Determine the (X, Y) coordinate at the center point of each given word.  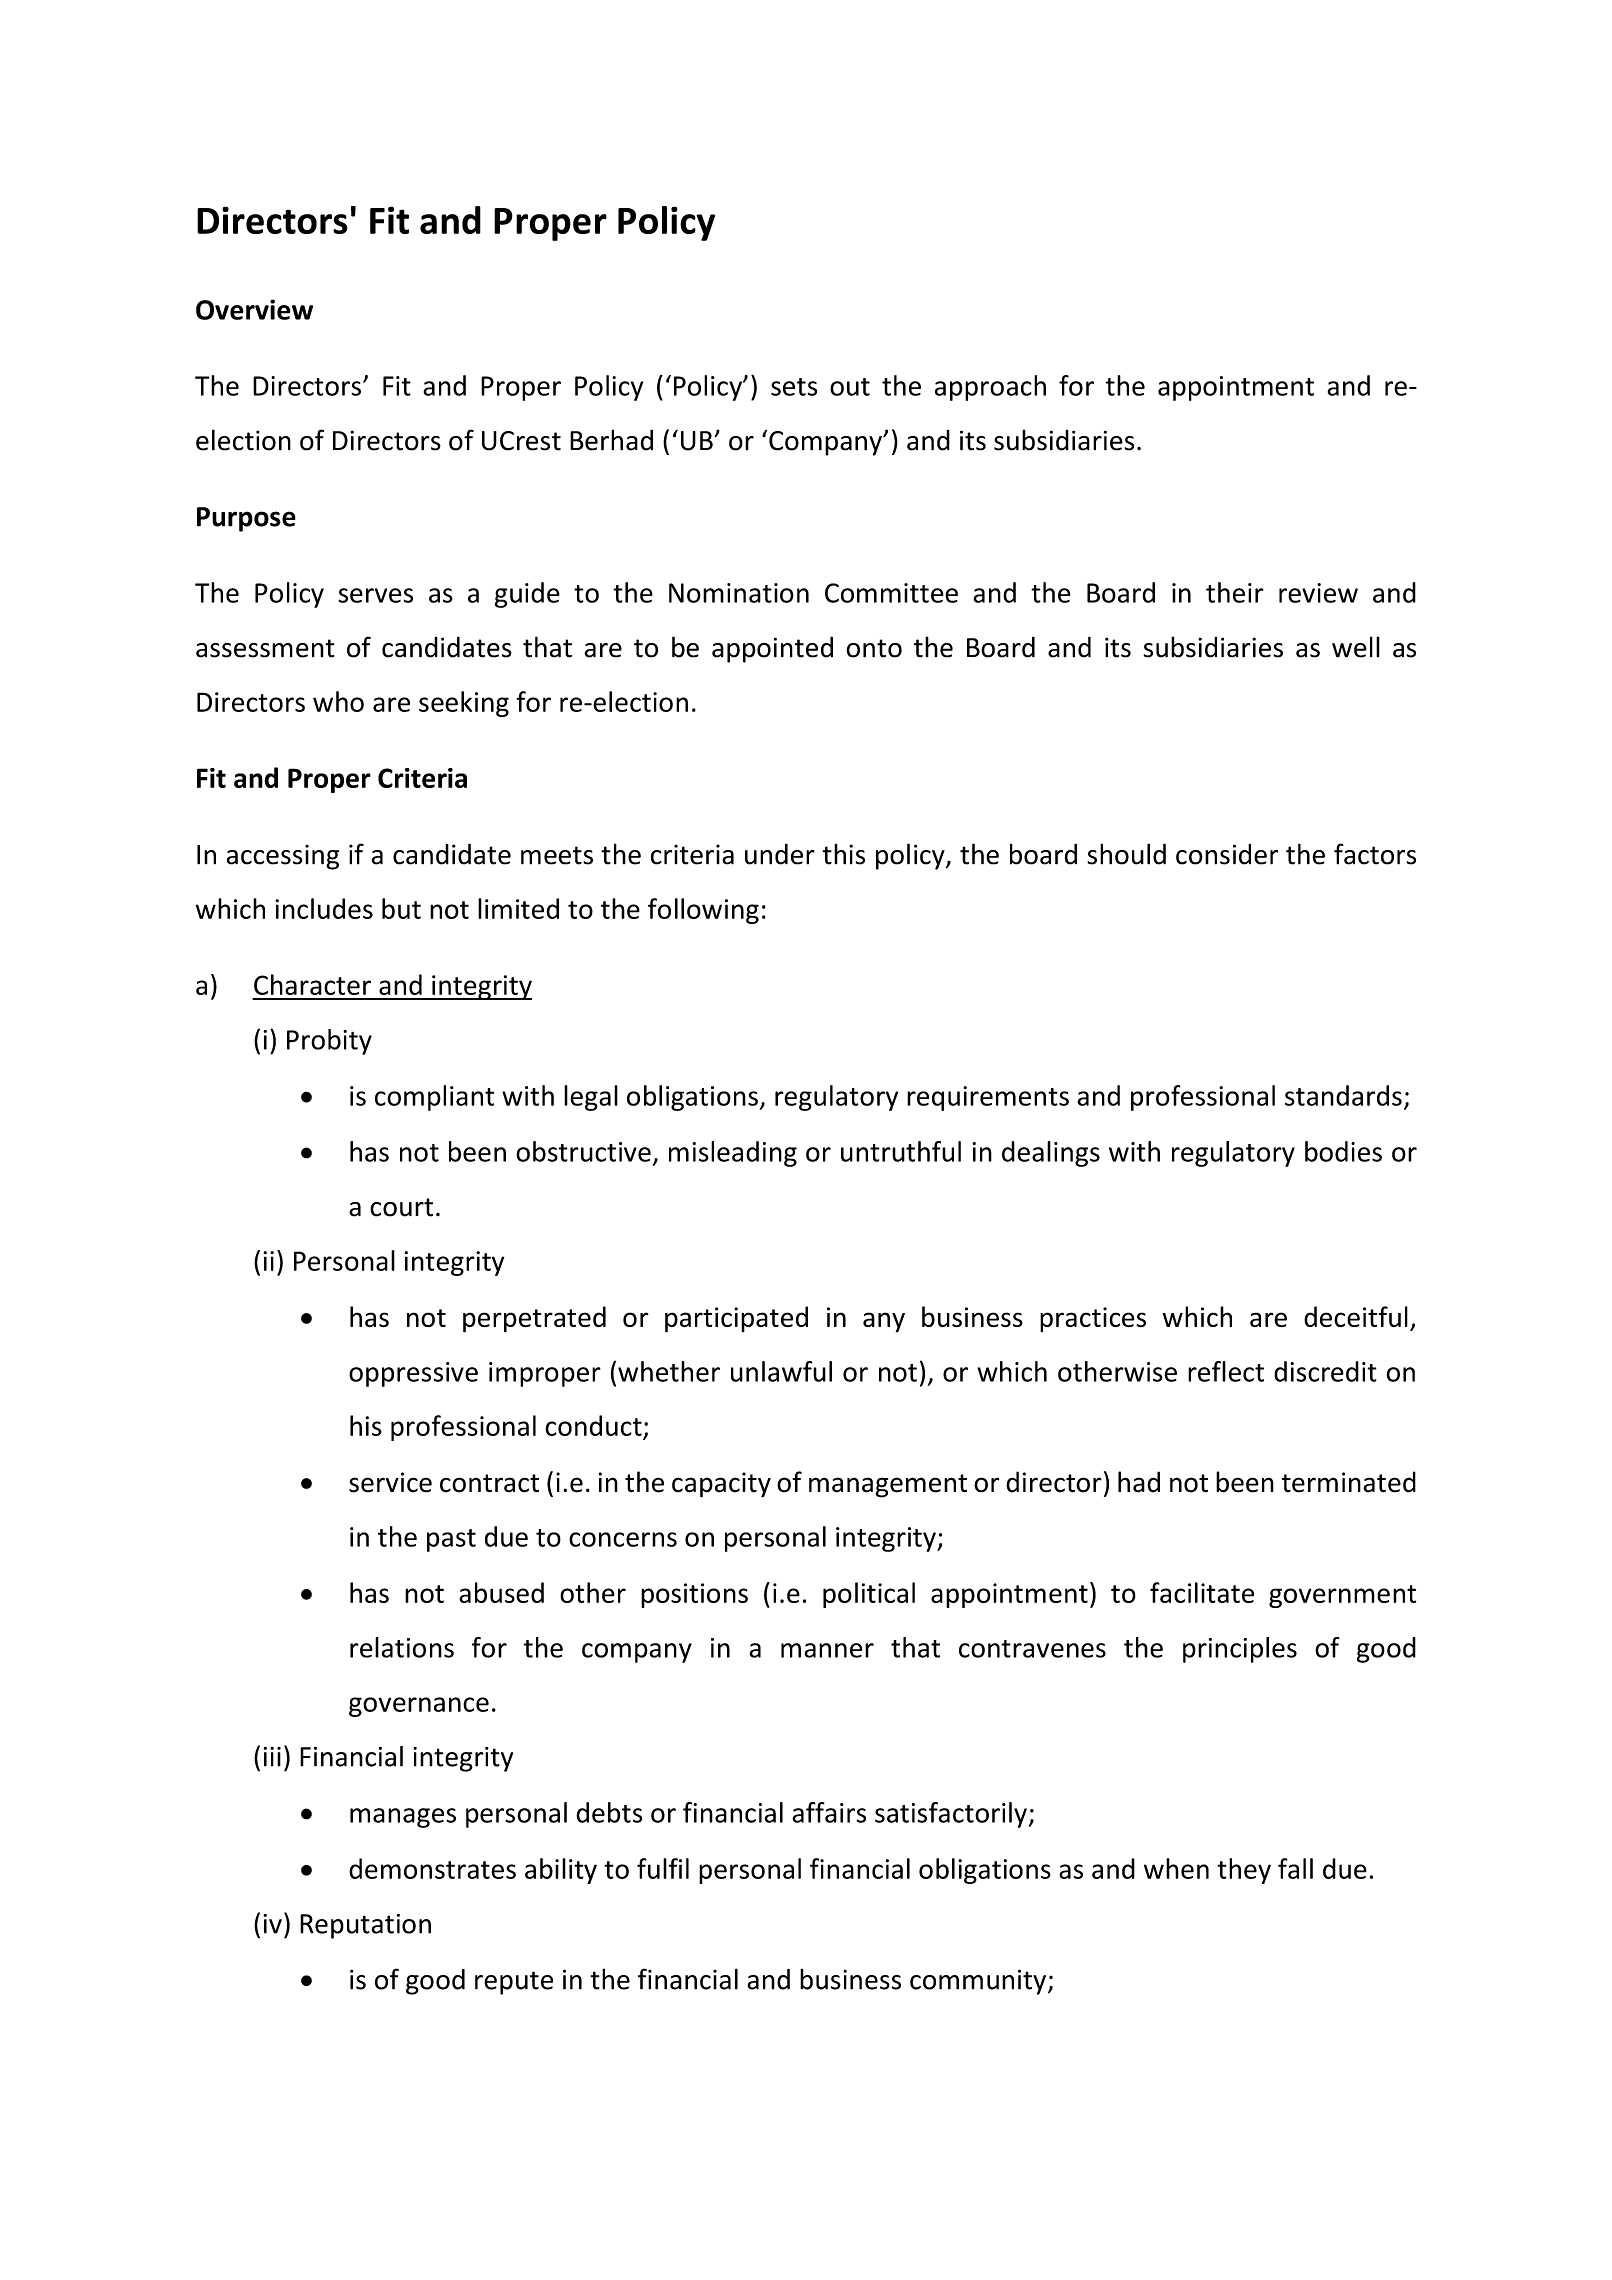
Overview (254, 309)
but (401, 908)
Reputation (365, 1926)
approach (990, 388)
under (780, 854)
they (1244, 1871)
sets (794, 387)
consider (1227, 854)
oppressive (413, 1374)
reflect (1226, 1371)
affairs (829, 1812)
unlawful (781, 1371)
